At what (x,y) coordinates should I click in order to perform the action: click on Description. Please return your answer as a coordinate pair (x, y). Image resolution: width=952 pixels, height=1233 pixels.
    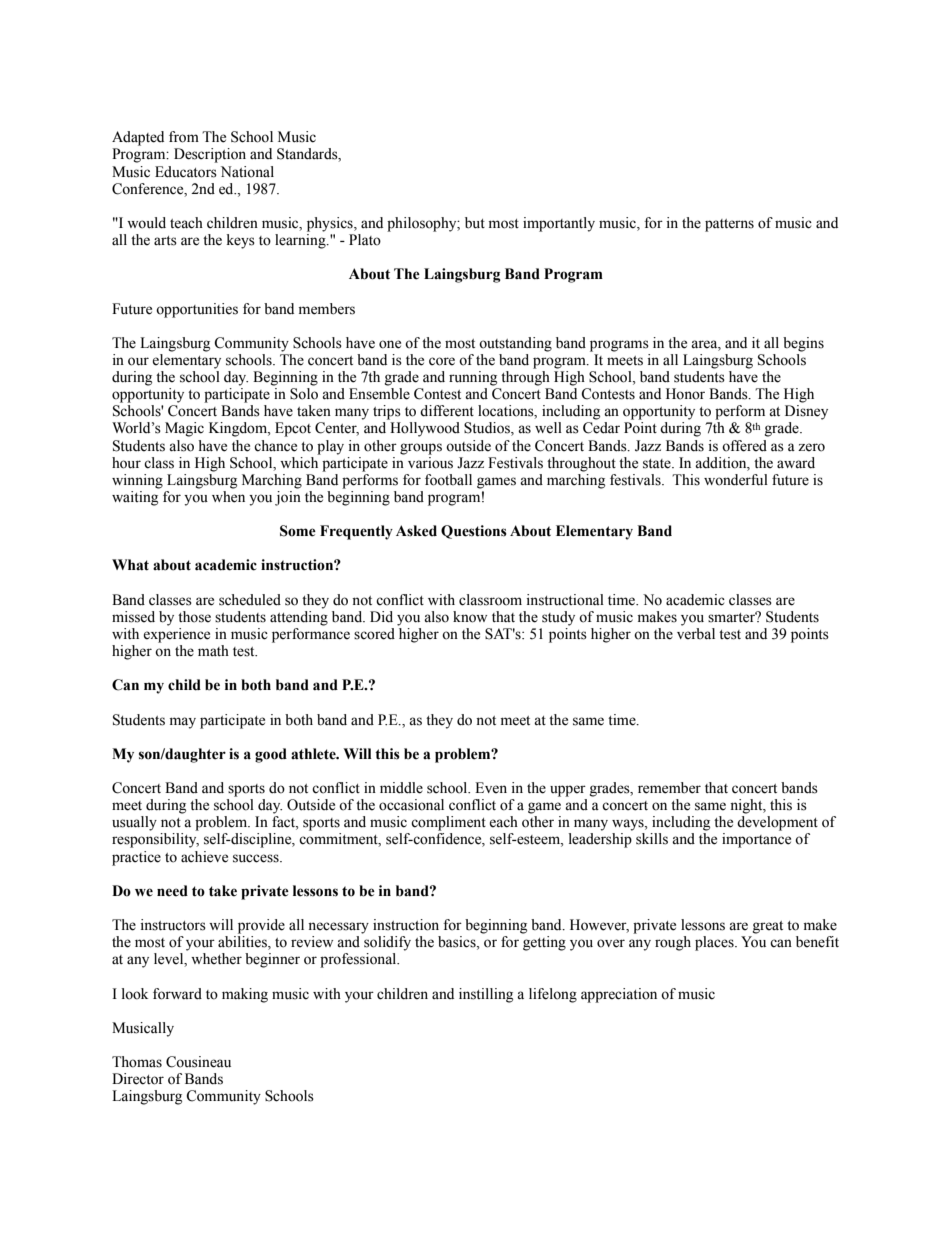
    Looking at the image, I should click on (210, 155).
